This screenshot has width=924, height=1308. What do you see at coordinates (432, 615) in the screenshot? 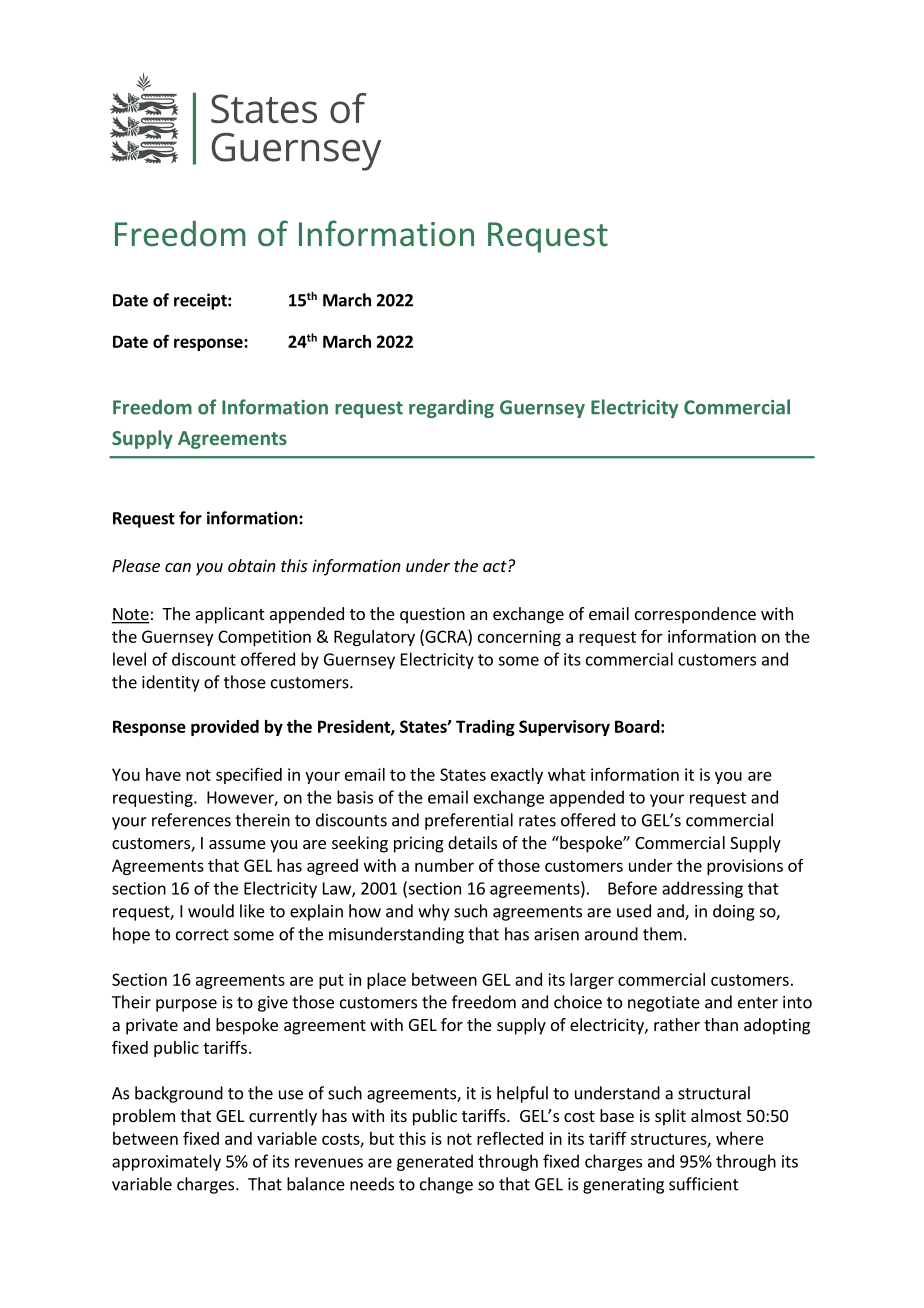
I see `question` at bounding box center [432, 615].
